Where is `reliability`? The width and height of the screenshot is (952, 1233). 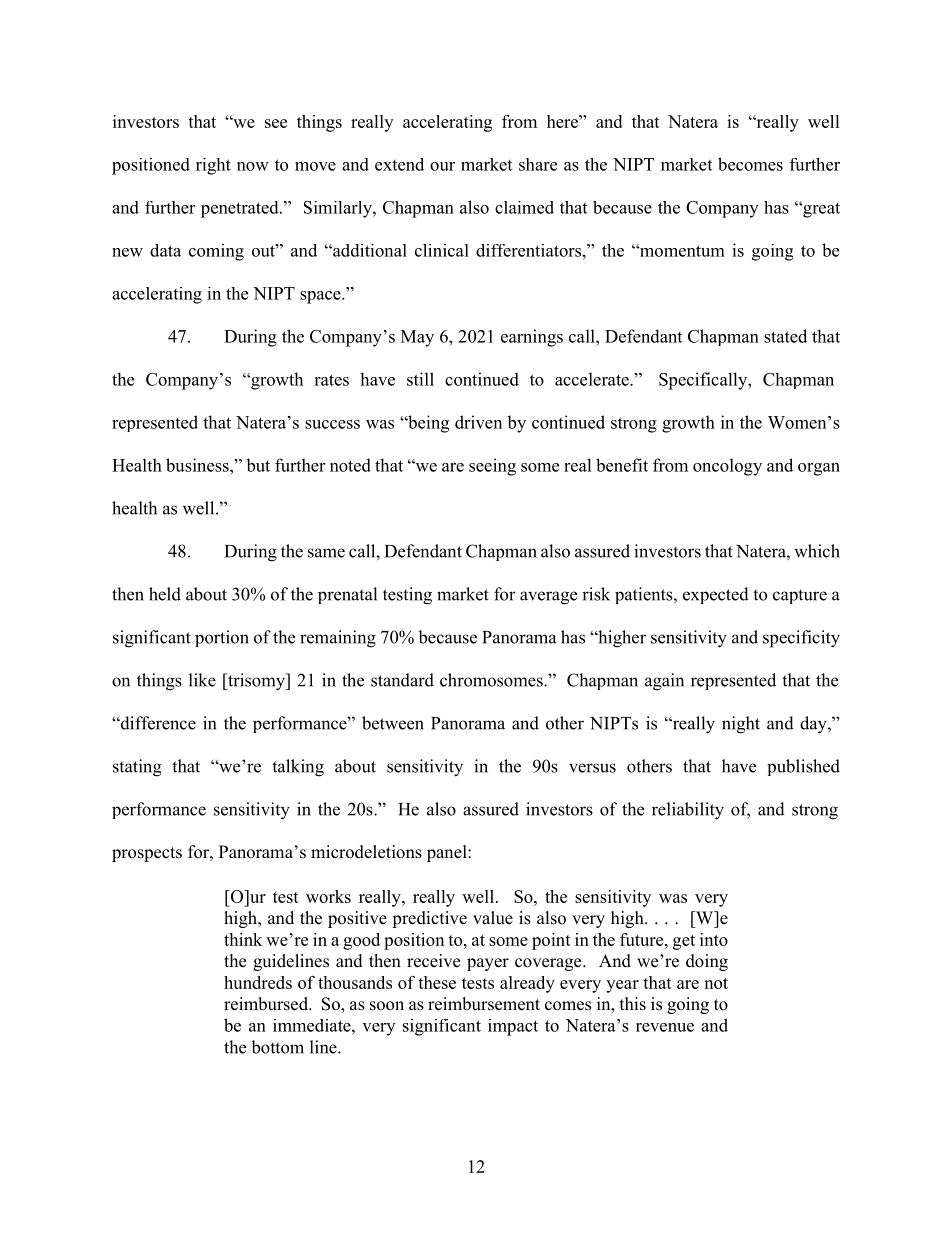
reliability is located at coordinates (688, 811).
